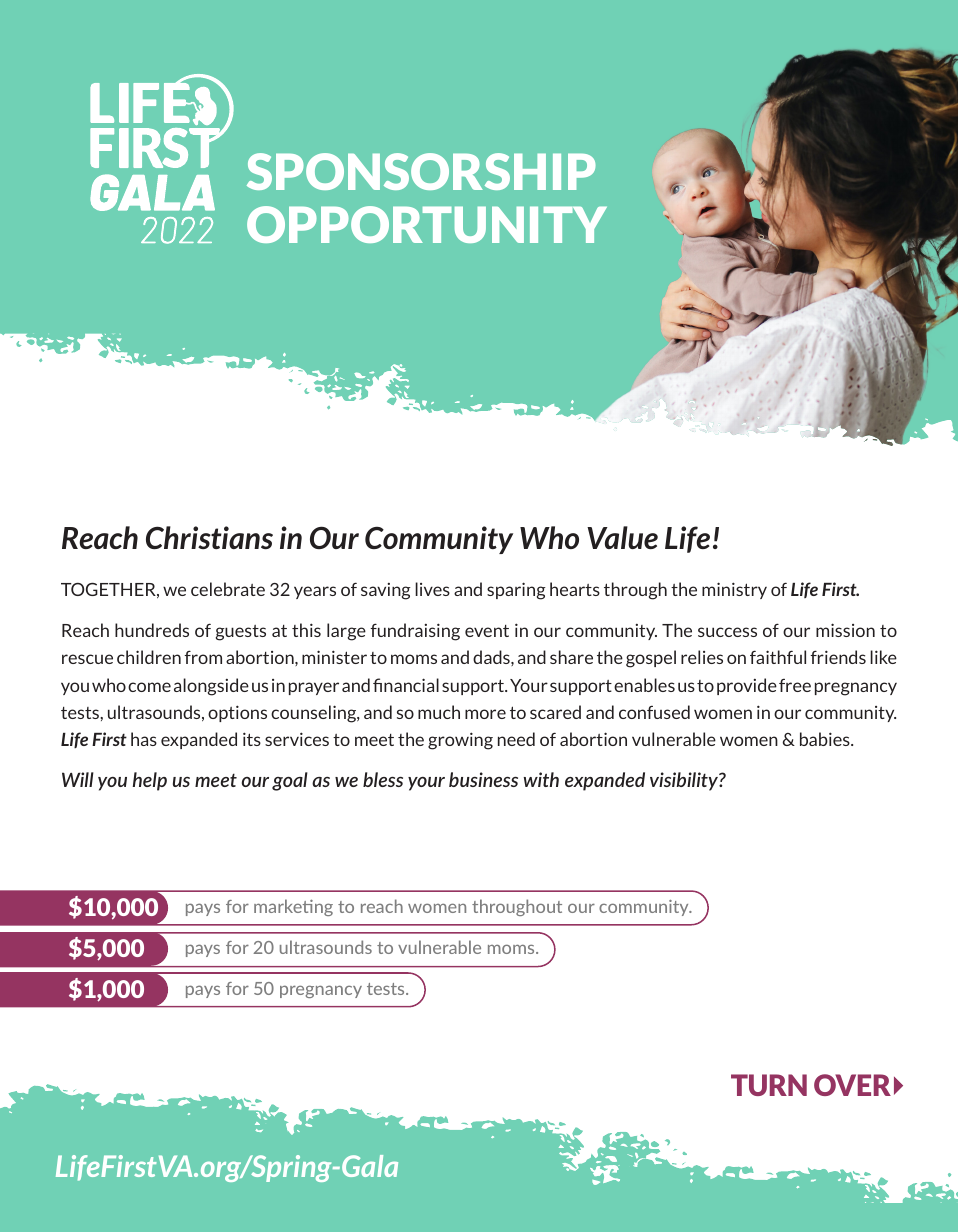  Describe the element at coordinates (483, 779) in the page. I see `business` at that location.
